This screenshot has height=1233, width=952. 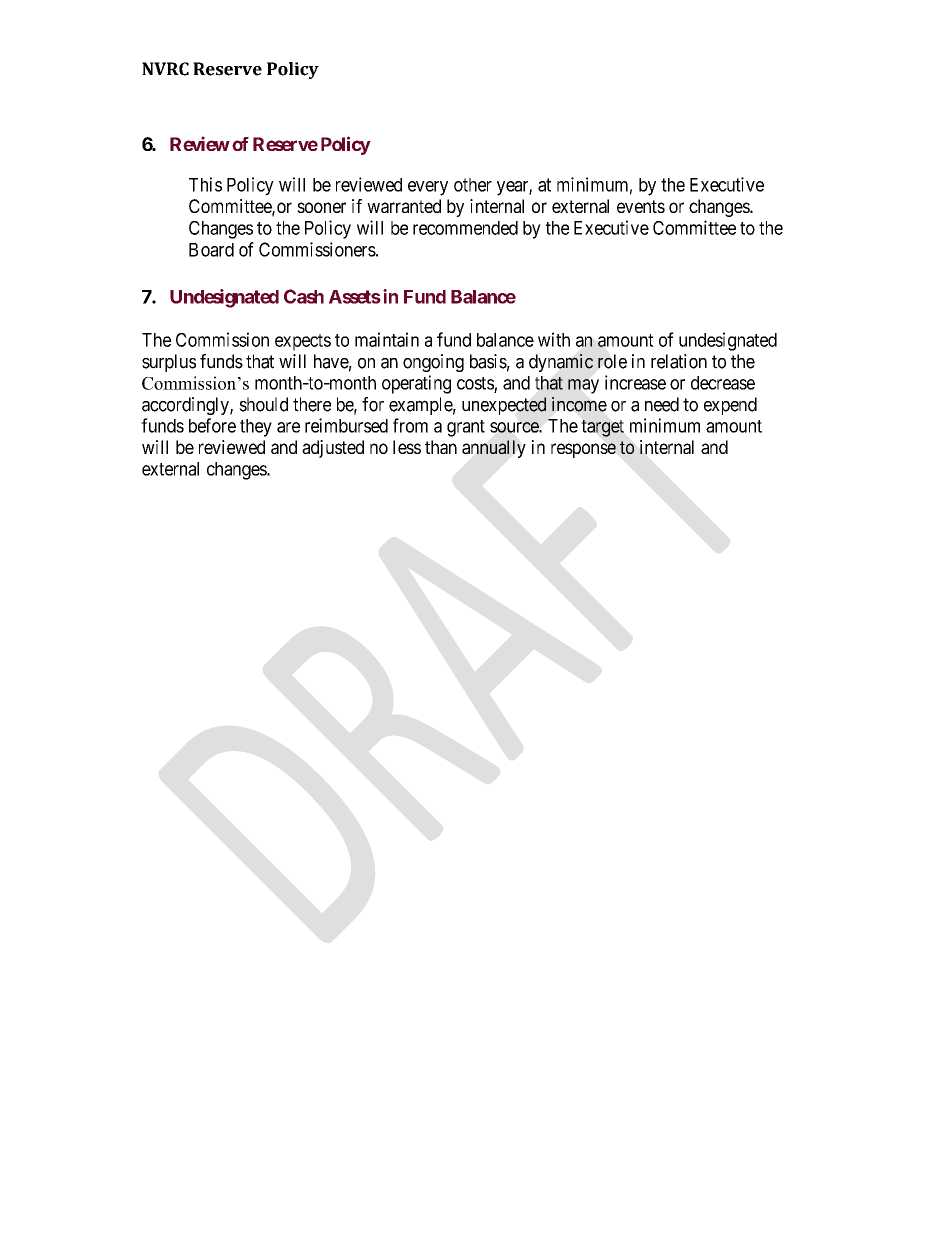 What do you see at coordinates (256, 428) in the screenshot?
I see `they` at bounding box center [256, 428].
